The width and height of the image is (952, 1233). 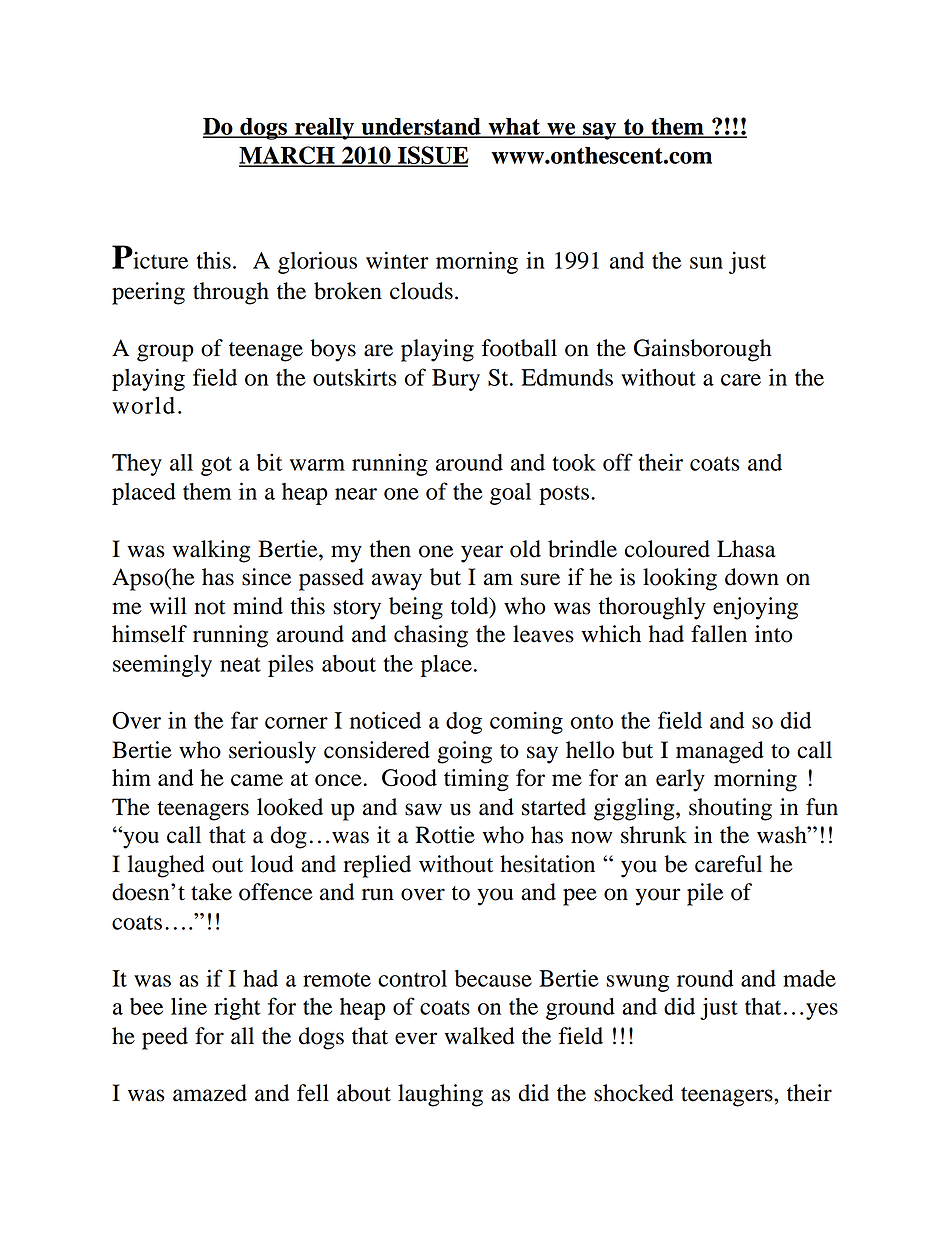 I want to click on Lhasa, so click(x=746, y=549).
